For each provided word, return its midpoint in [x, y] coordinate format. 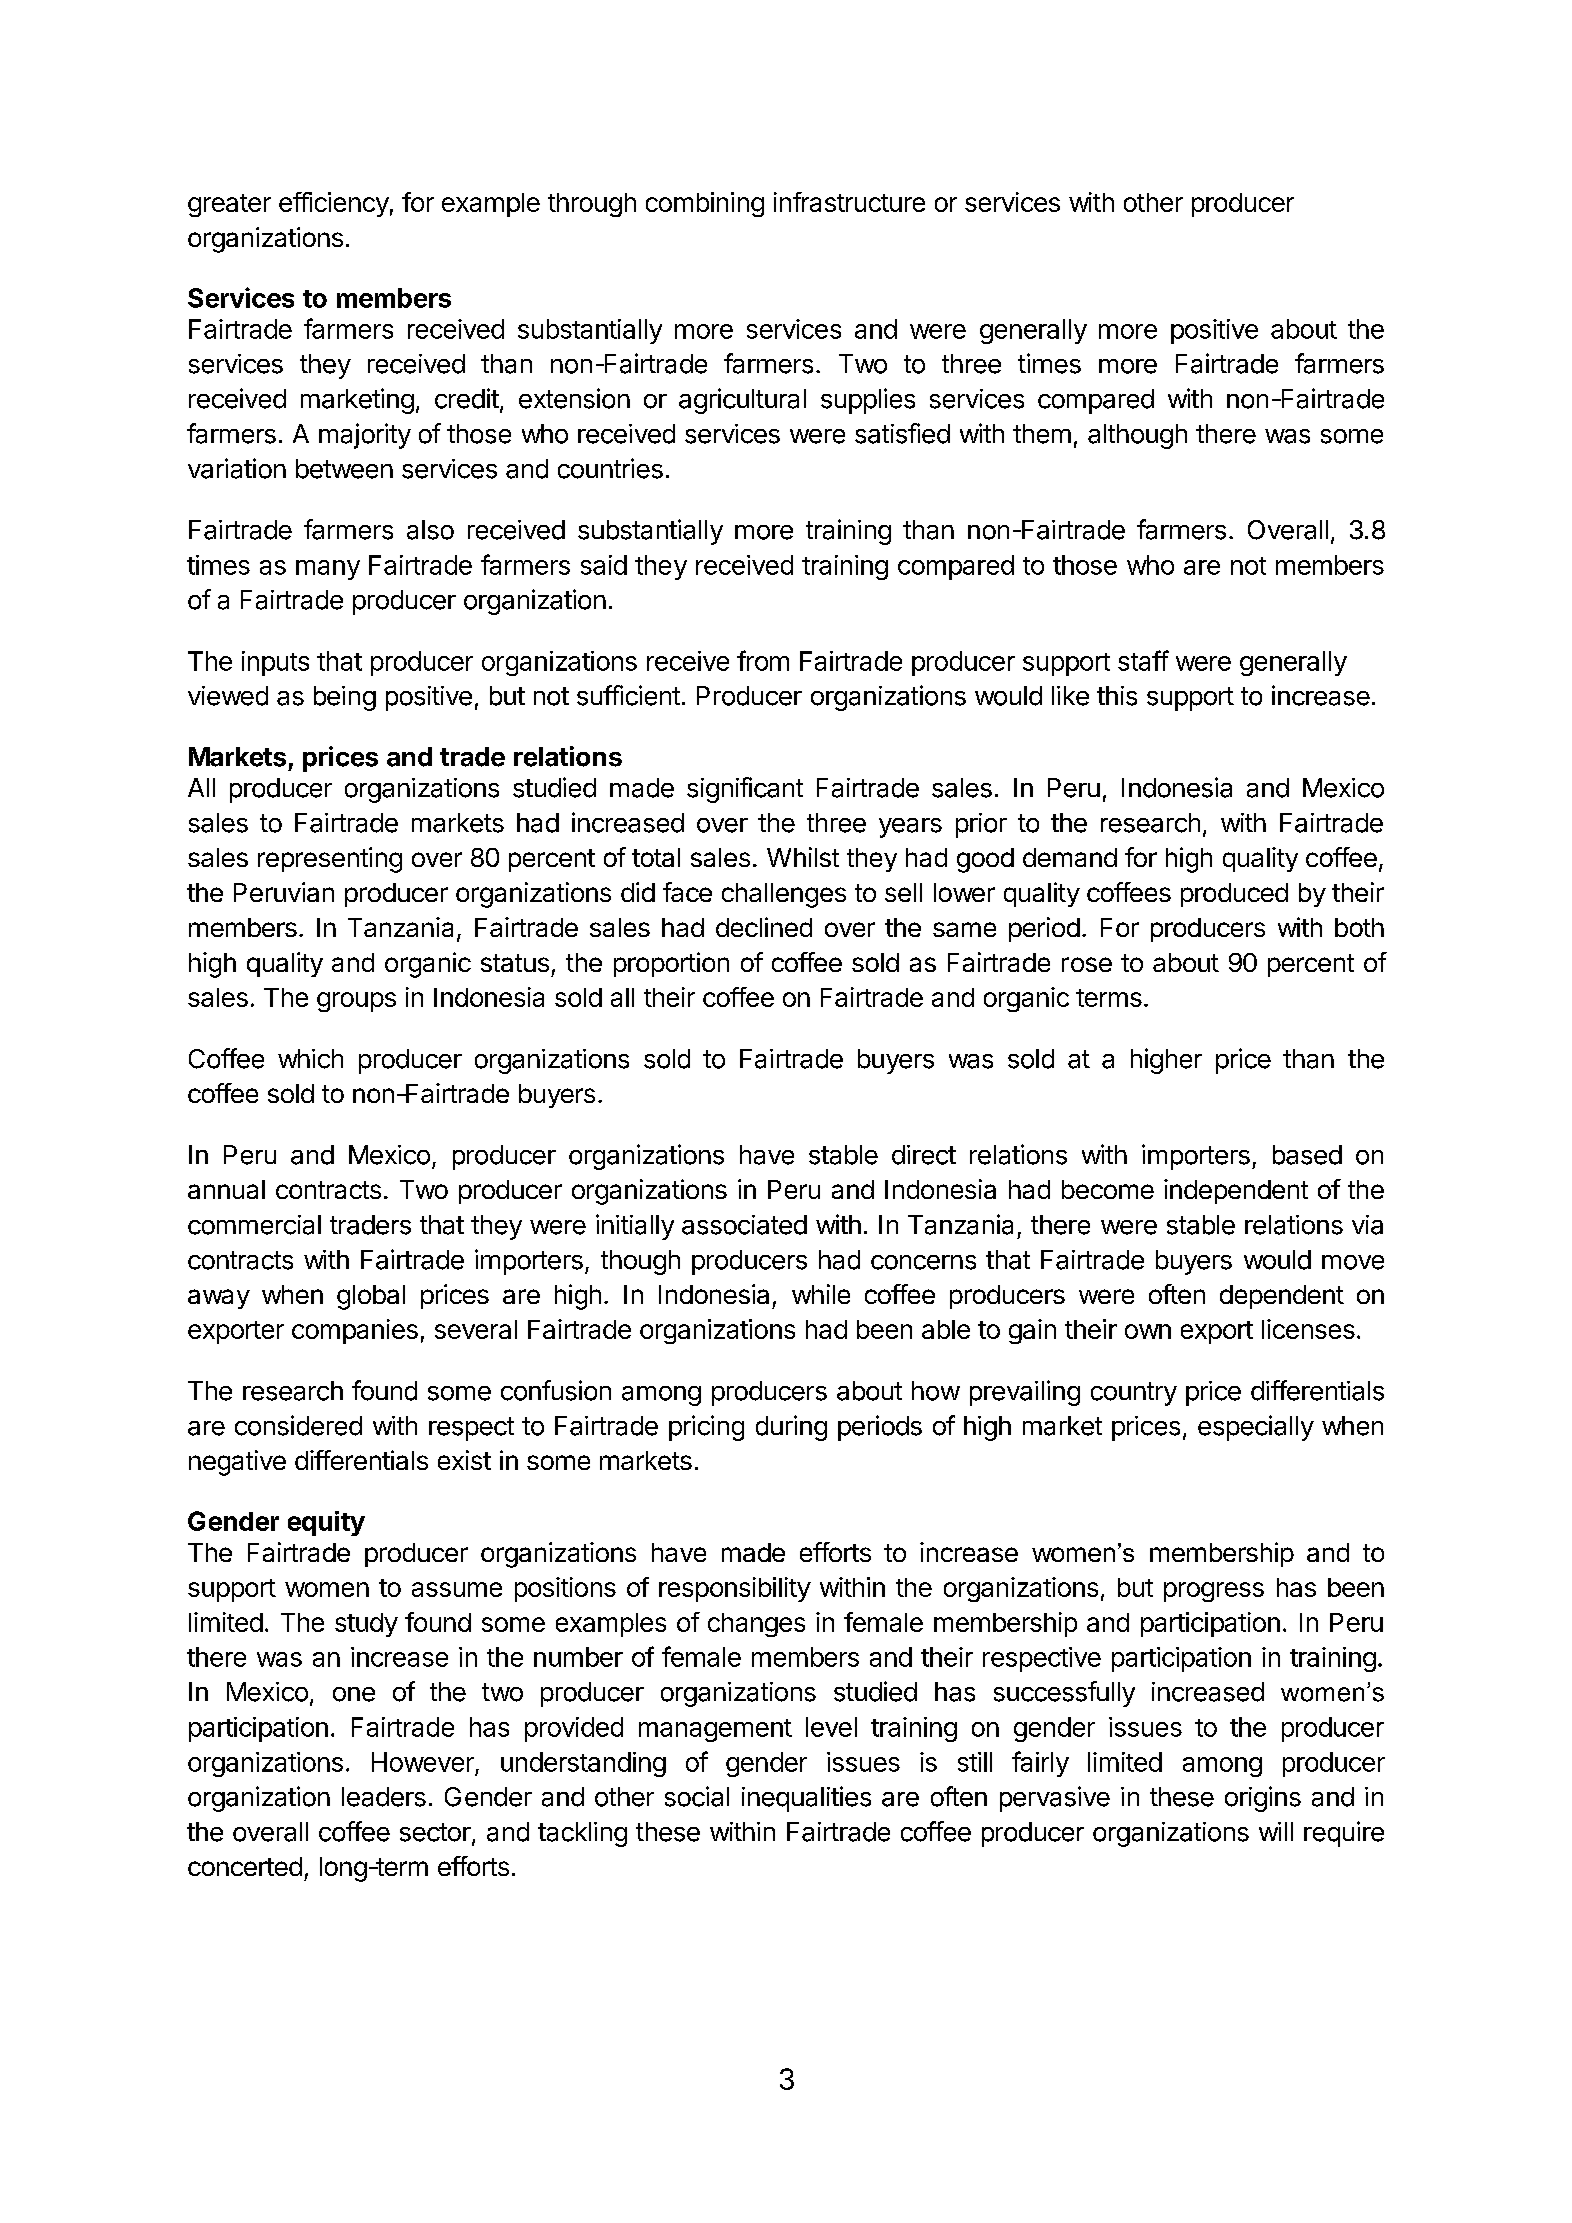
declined [764, 927]
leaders [384, 1797]
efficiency [334, 204]
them [1042, 434]
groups [356, 1002]
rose [1087, 964]
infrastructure [849, 202]
